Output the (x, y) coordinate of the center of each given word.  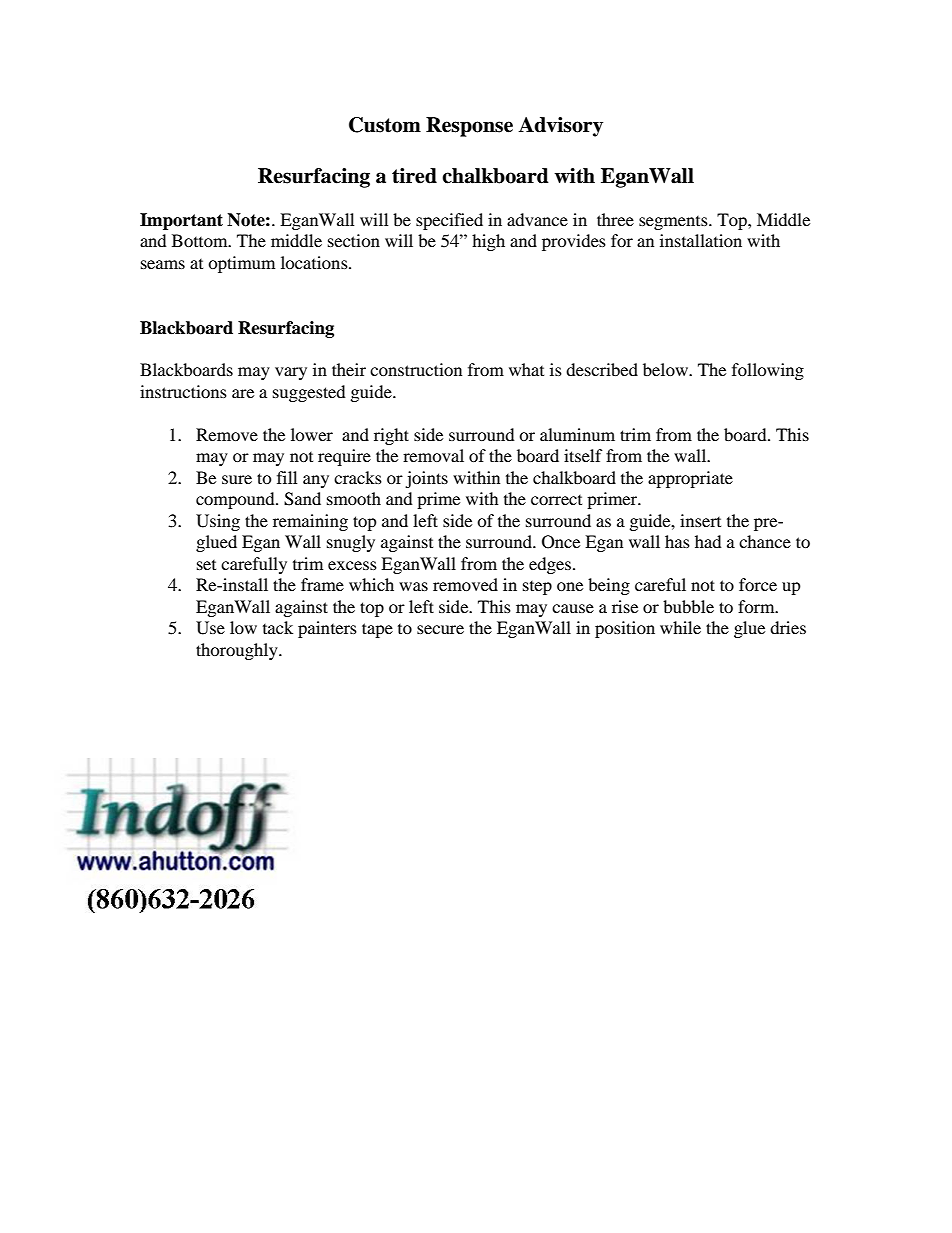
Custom (385, 125)
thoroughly (238, 651)
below (666, 369)
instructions (183, 391)
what (526, 369)
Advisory (560, 127)
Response (469, 127)
